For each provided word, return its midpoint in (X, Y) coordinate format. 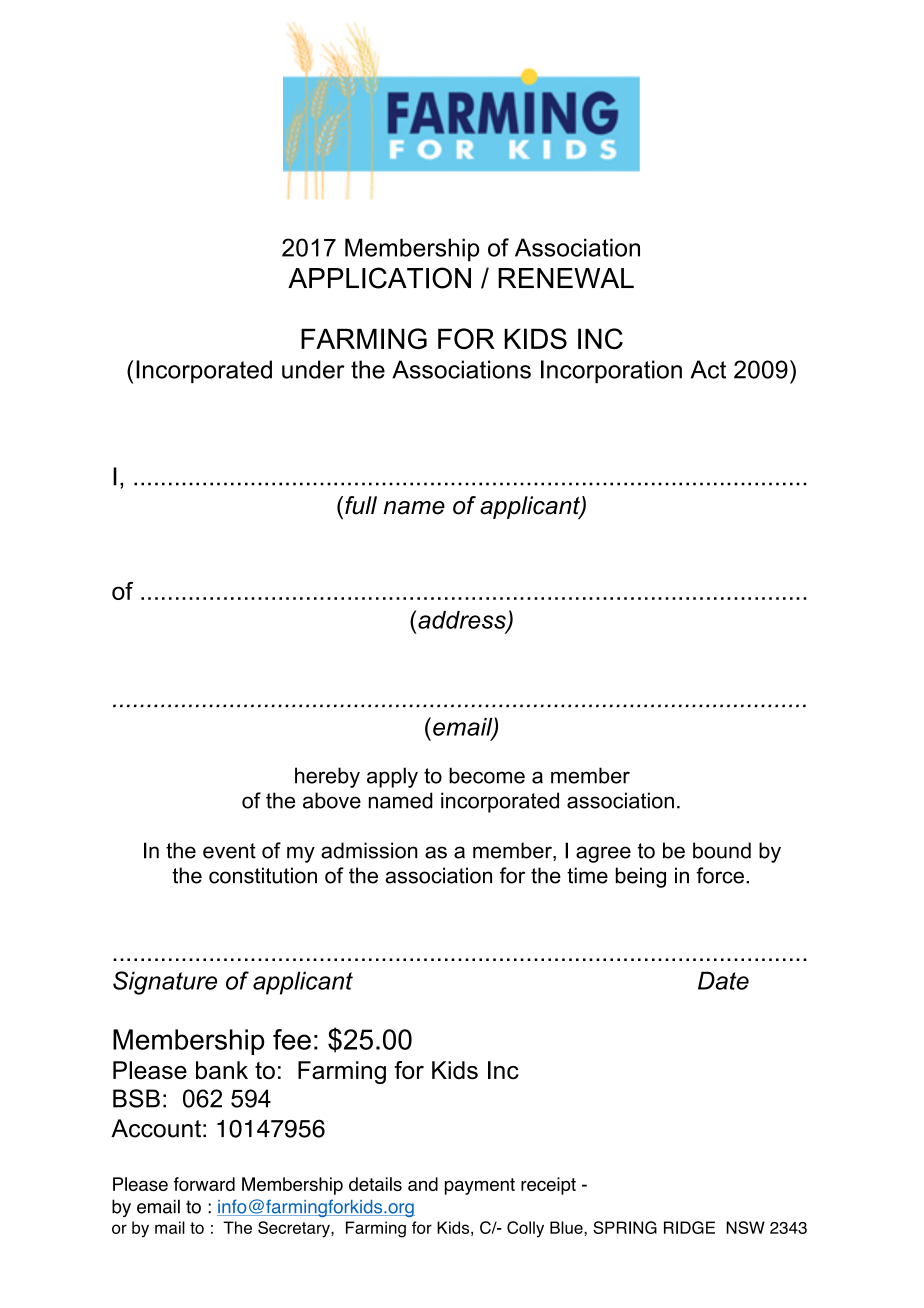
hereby (327, 777)
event (229, 851)
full (361, 505)
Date (723, 980)
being (641, 877)
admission (369, 850)
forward (204, 1184)
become (487, 775)
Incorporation (611, 371)
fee (292, 1039)
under (313, 369)
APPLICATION (379, 278)
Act (708, 369)
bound (722, 850)
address (463, 621)
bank (222, 1070)
